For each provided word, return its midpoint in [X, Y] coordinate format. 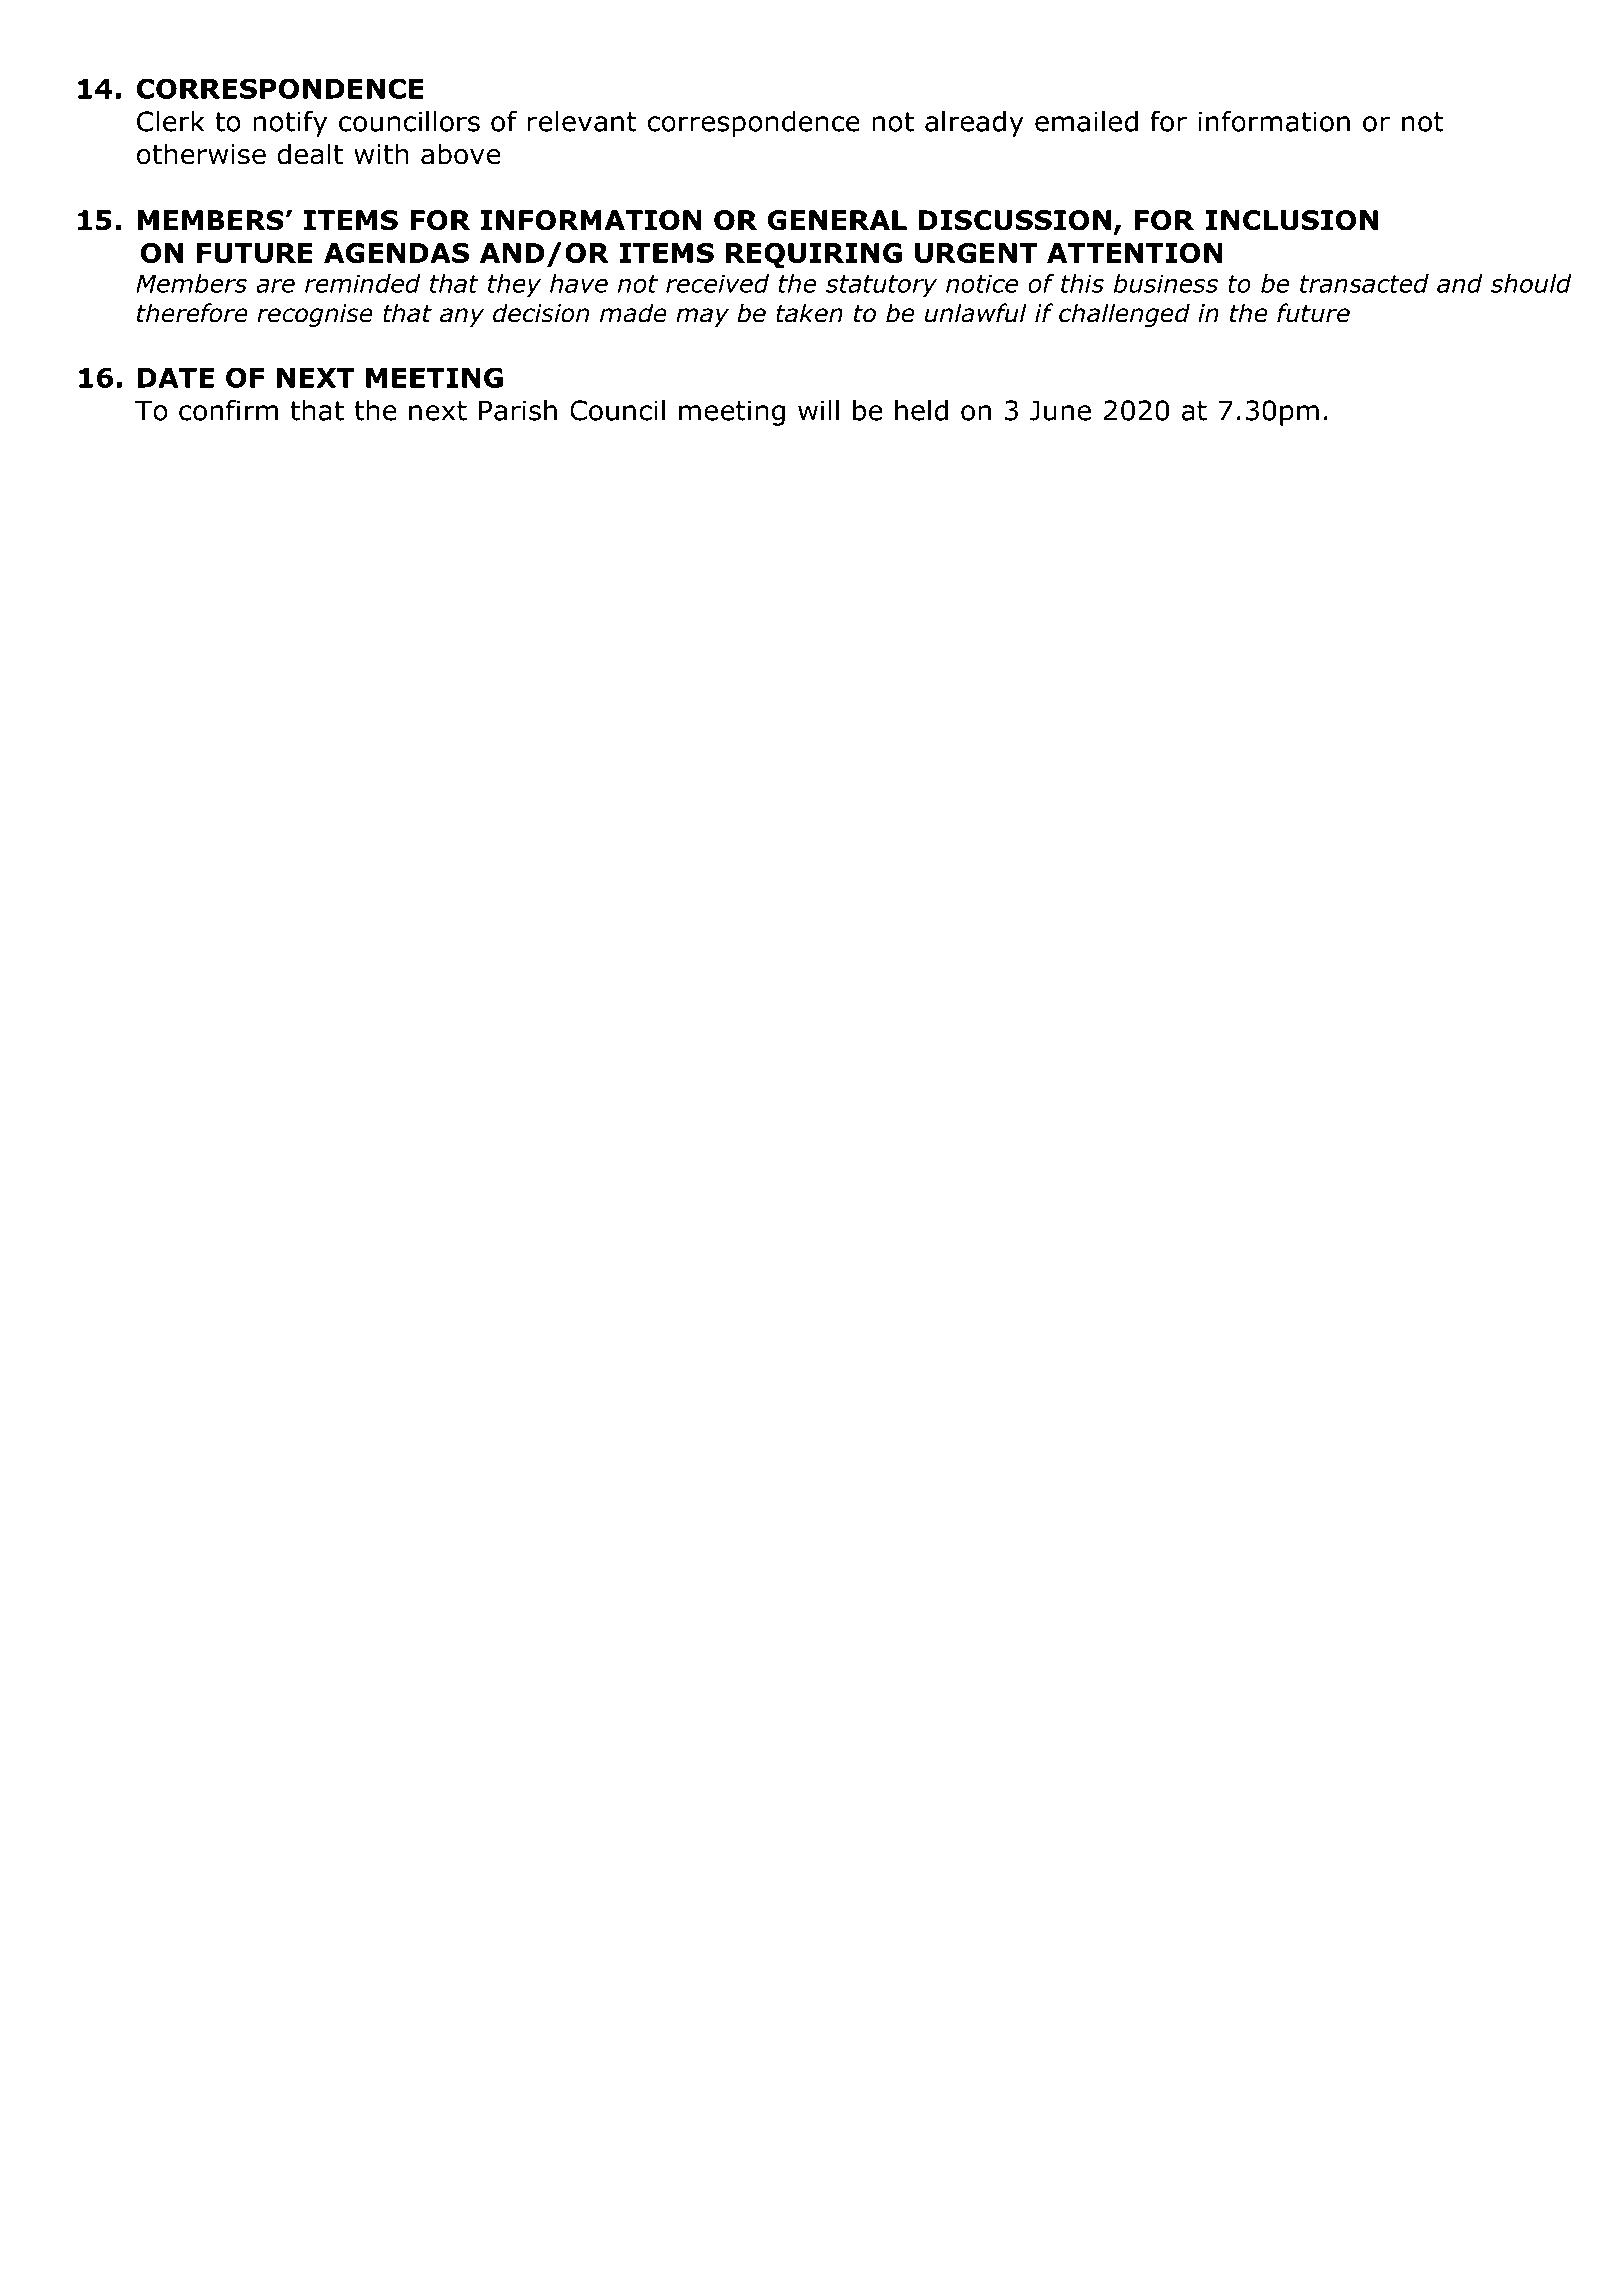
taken [809, 313]
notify [290, 123]
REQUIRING [814, 255]
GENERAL [837, 220]
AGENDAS [396, 253]
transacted [1364, 283]
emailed [1086, 121]
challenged [1124, 315]
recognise [315, 315]
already [974, 124]
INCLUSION [1291, 220]
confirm [228, 410]
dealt [310, 154]
